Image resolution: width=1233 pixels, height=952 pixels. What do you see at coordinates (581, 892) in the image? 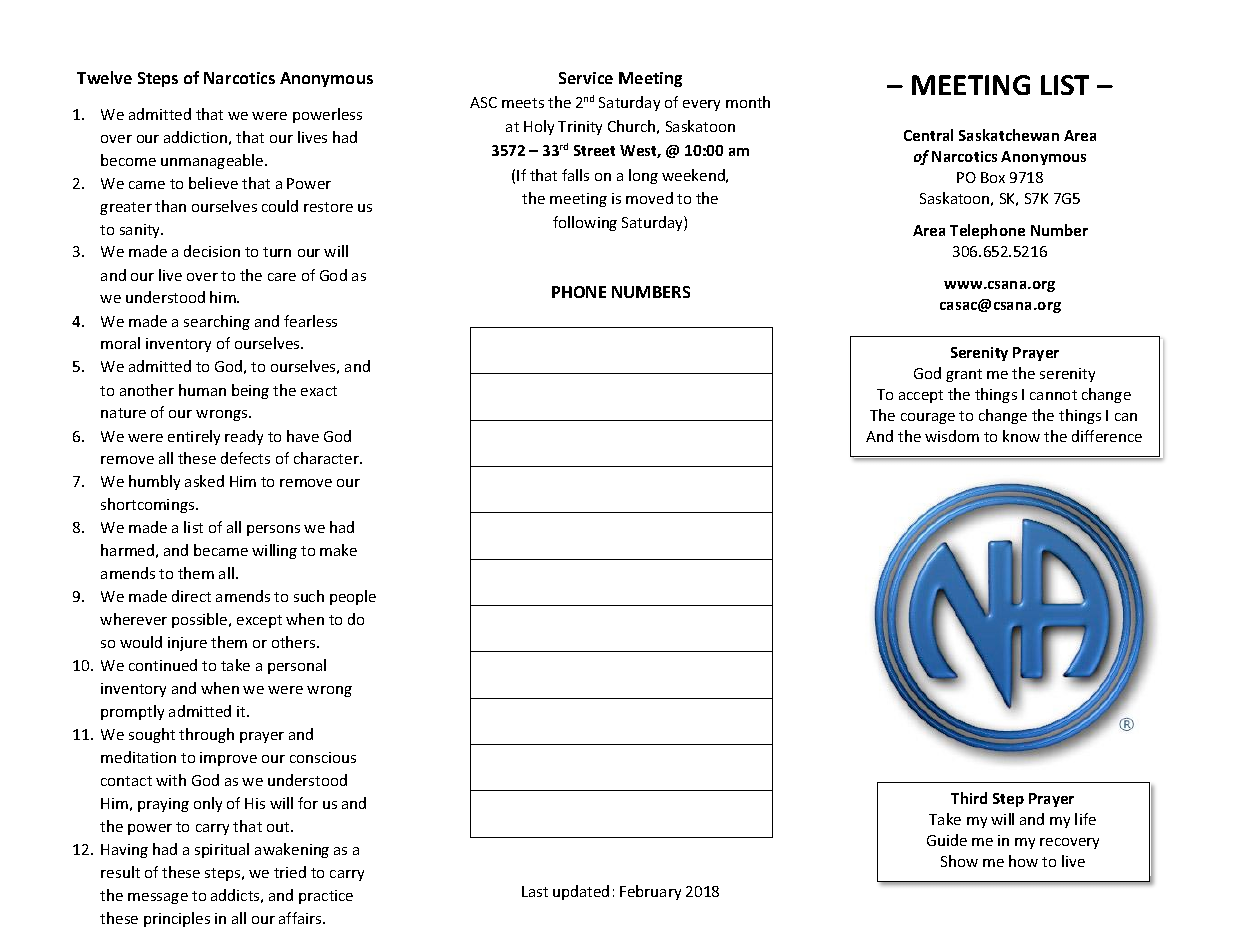
I see `updated` at bounding box center [581, 892].
